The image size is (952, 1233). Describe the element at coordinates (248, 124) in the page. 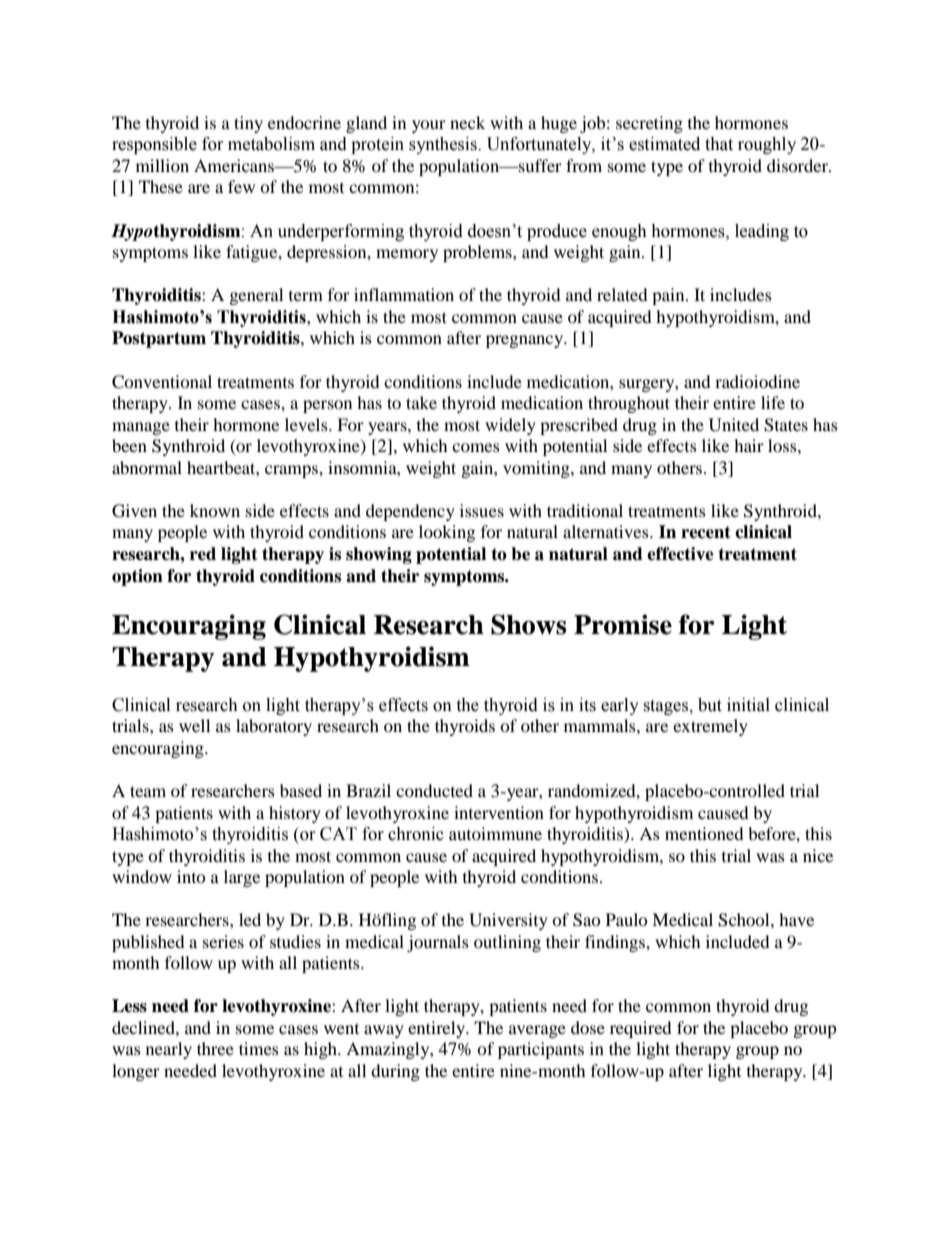

I see `tiny` at that location.
